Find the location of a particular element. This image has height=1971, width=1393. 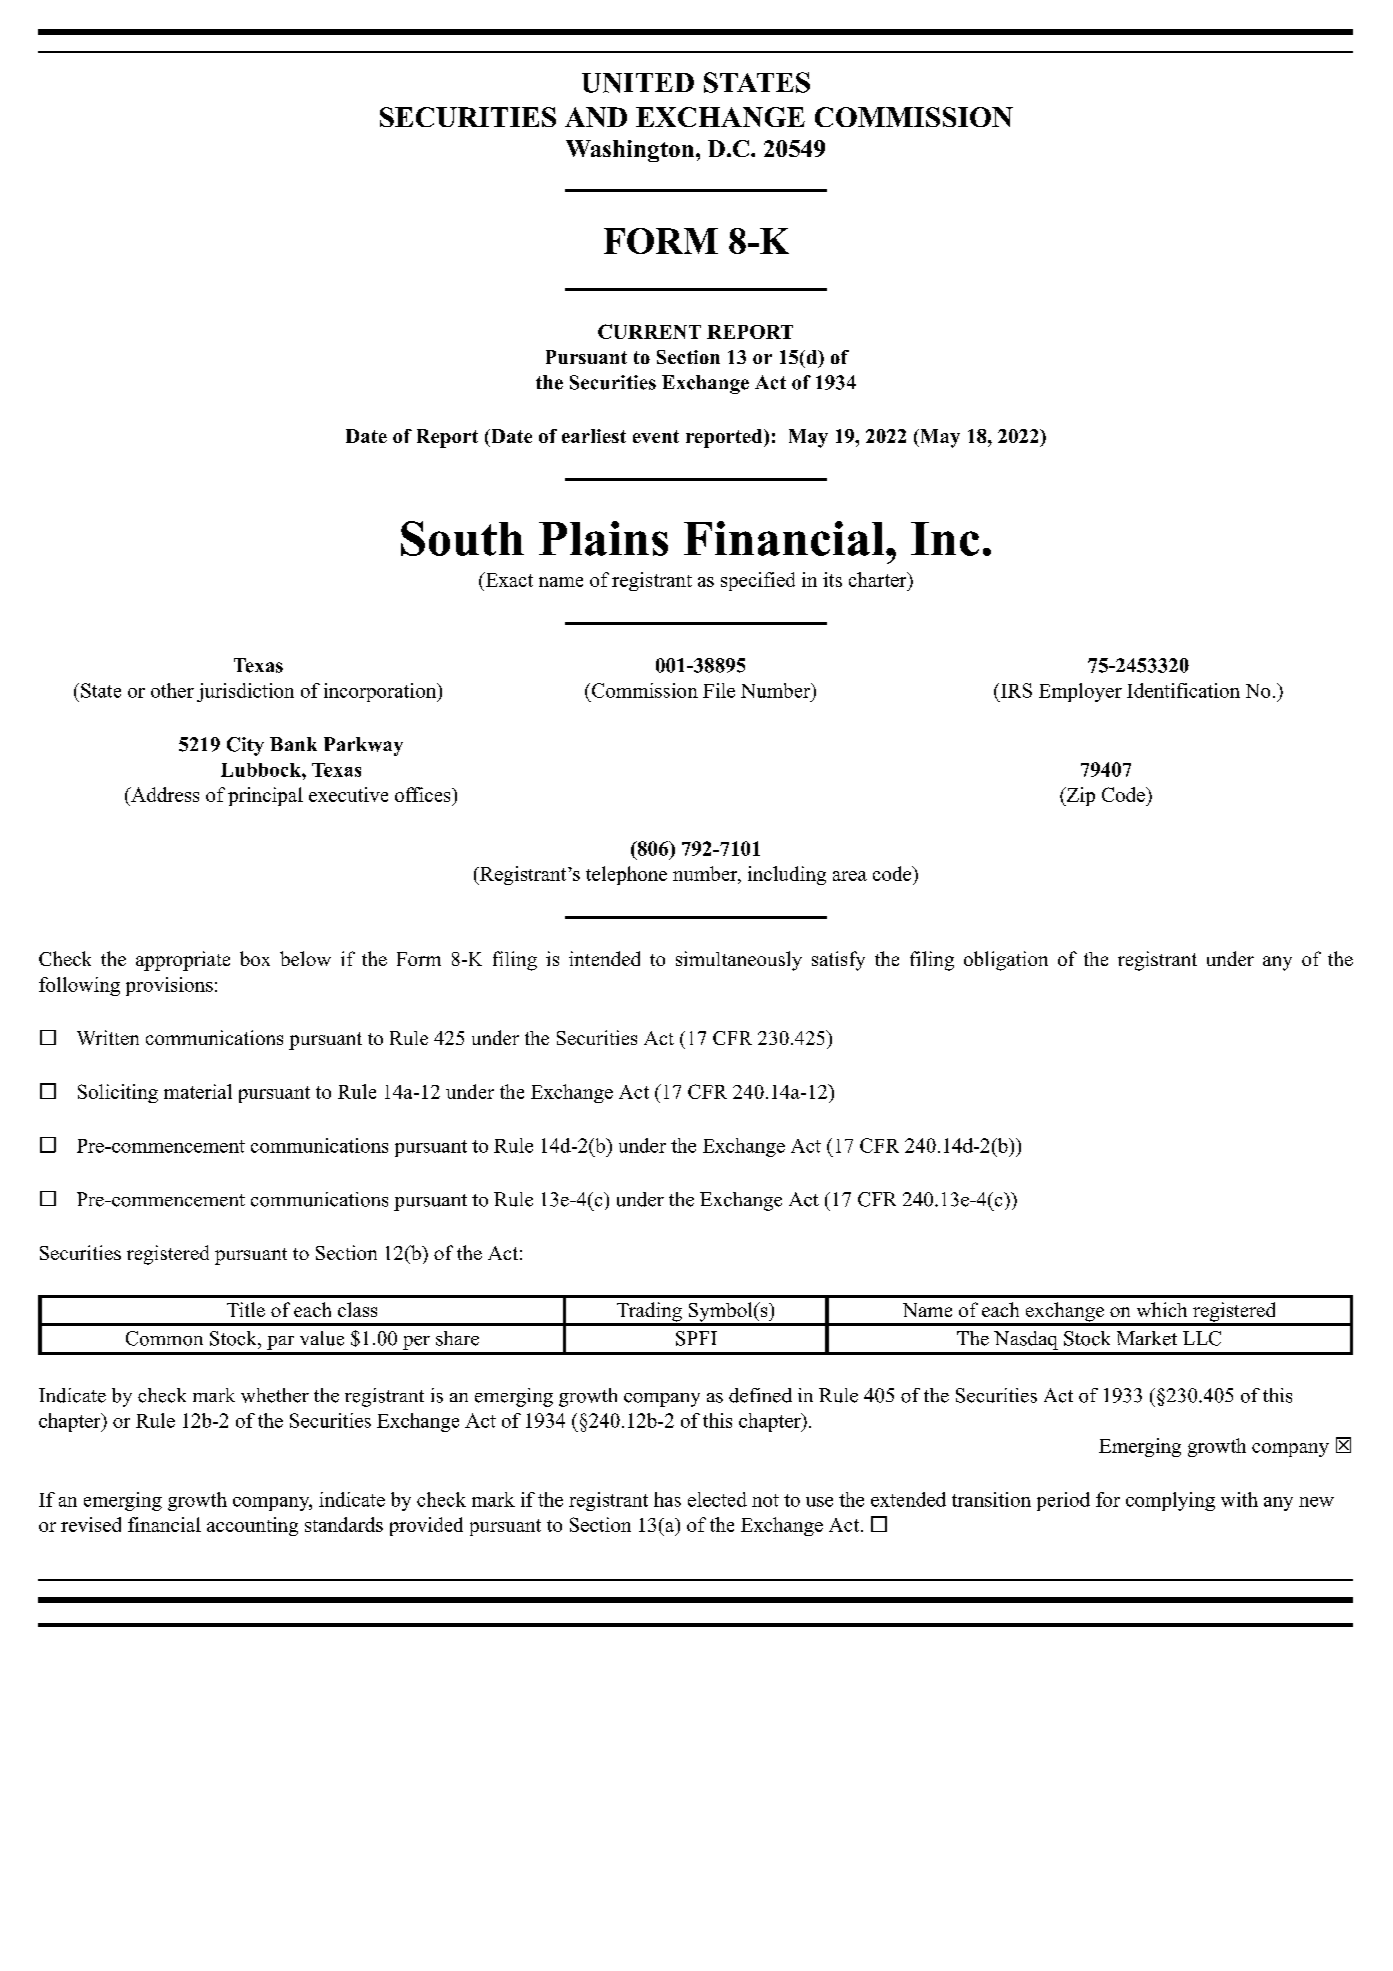

event is located at coordinates (656, 436).
